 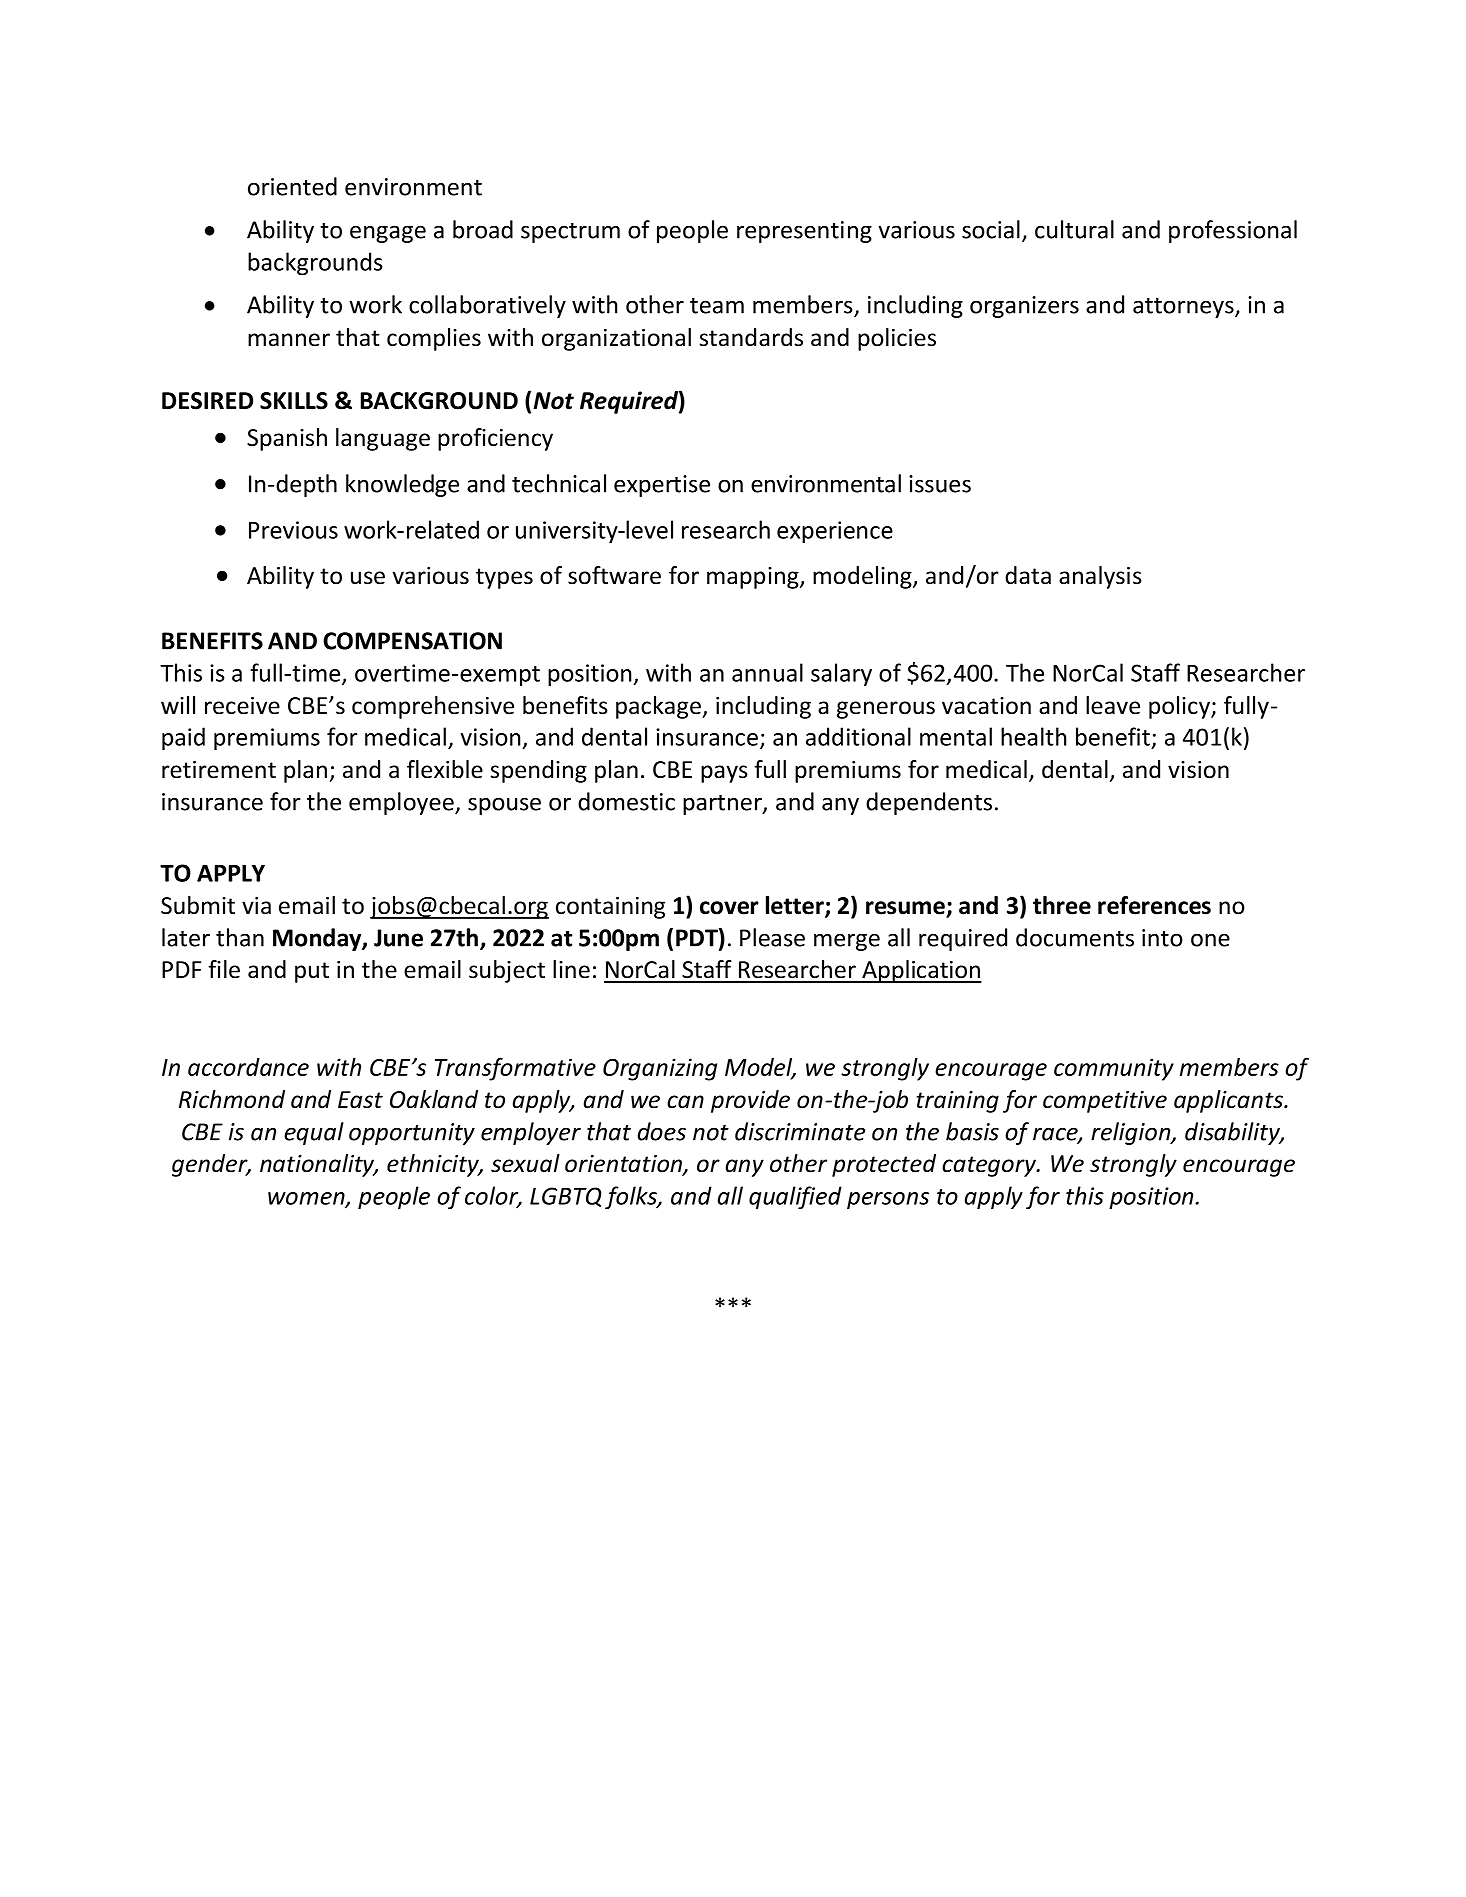 I want to click on standards, so click(x=751, y=337).
